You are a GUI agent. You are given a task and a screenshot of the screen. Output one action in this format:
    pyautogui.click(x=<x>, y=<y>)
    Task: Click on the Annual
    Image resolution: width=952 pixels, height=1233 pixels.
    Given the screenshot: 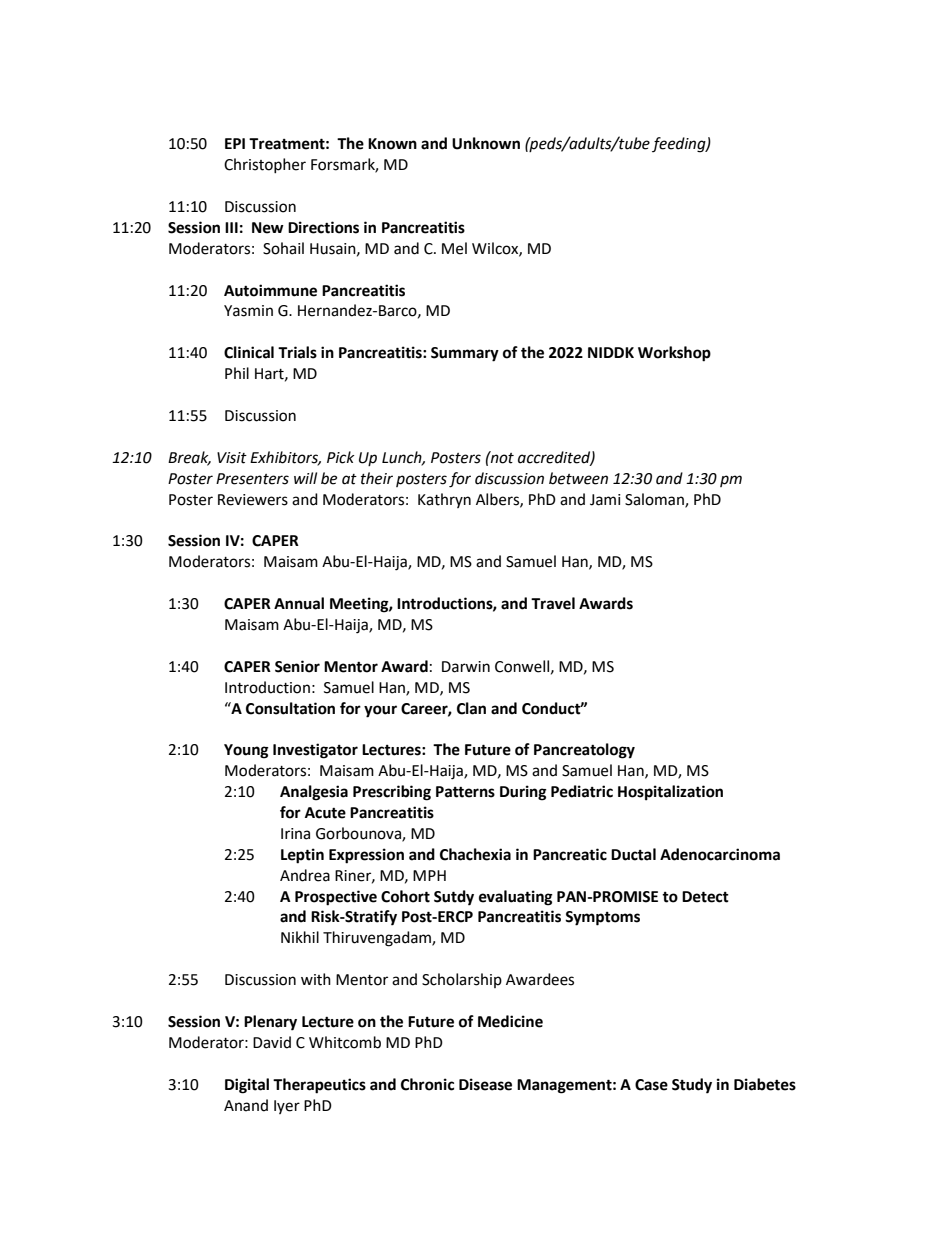 What is the action you would take?
    pyautogui.click(x=299, y=603)
